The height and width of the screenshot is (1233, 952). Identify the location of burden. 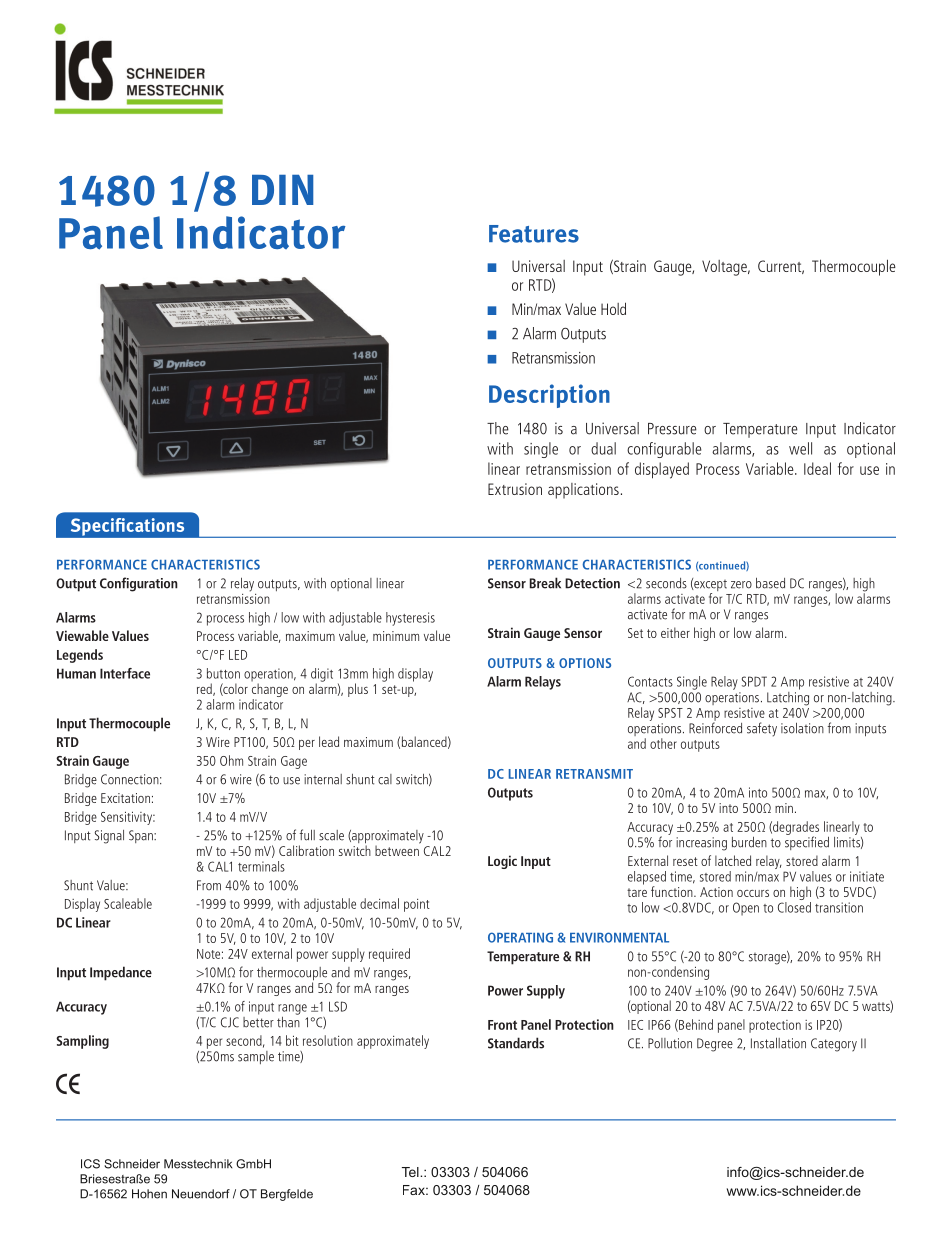
(749, 842).
